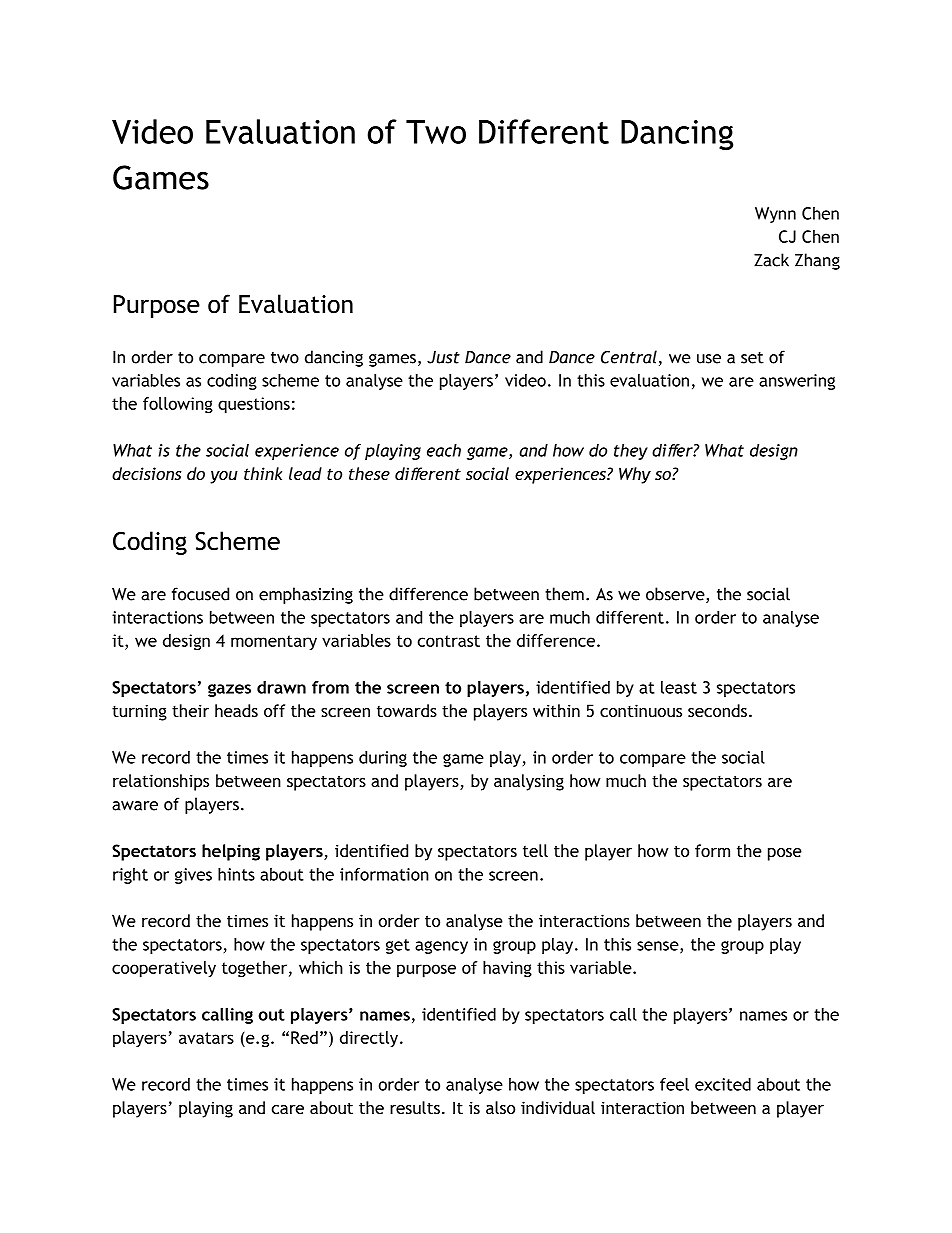  What do you see at coordinates (449, 641) in the screenshot?
I see `contrast` at bounding box center [449, 641].
